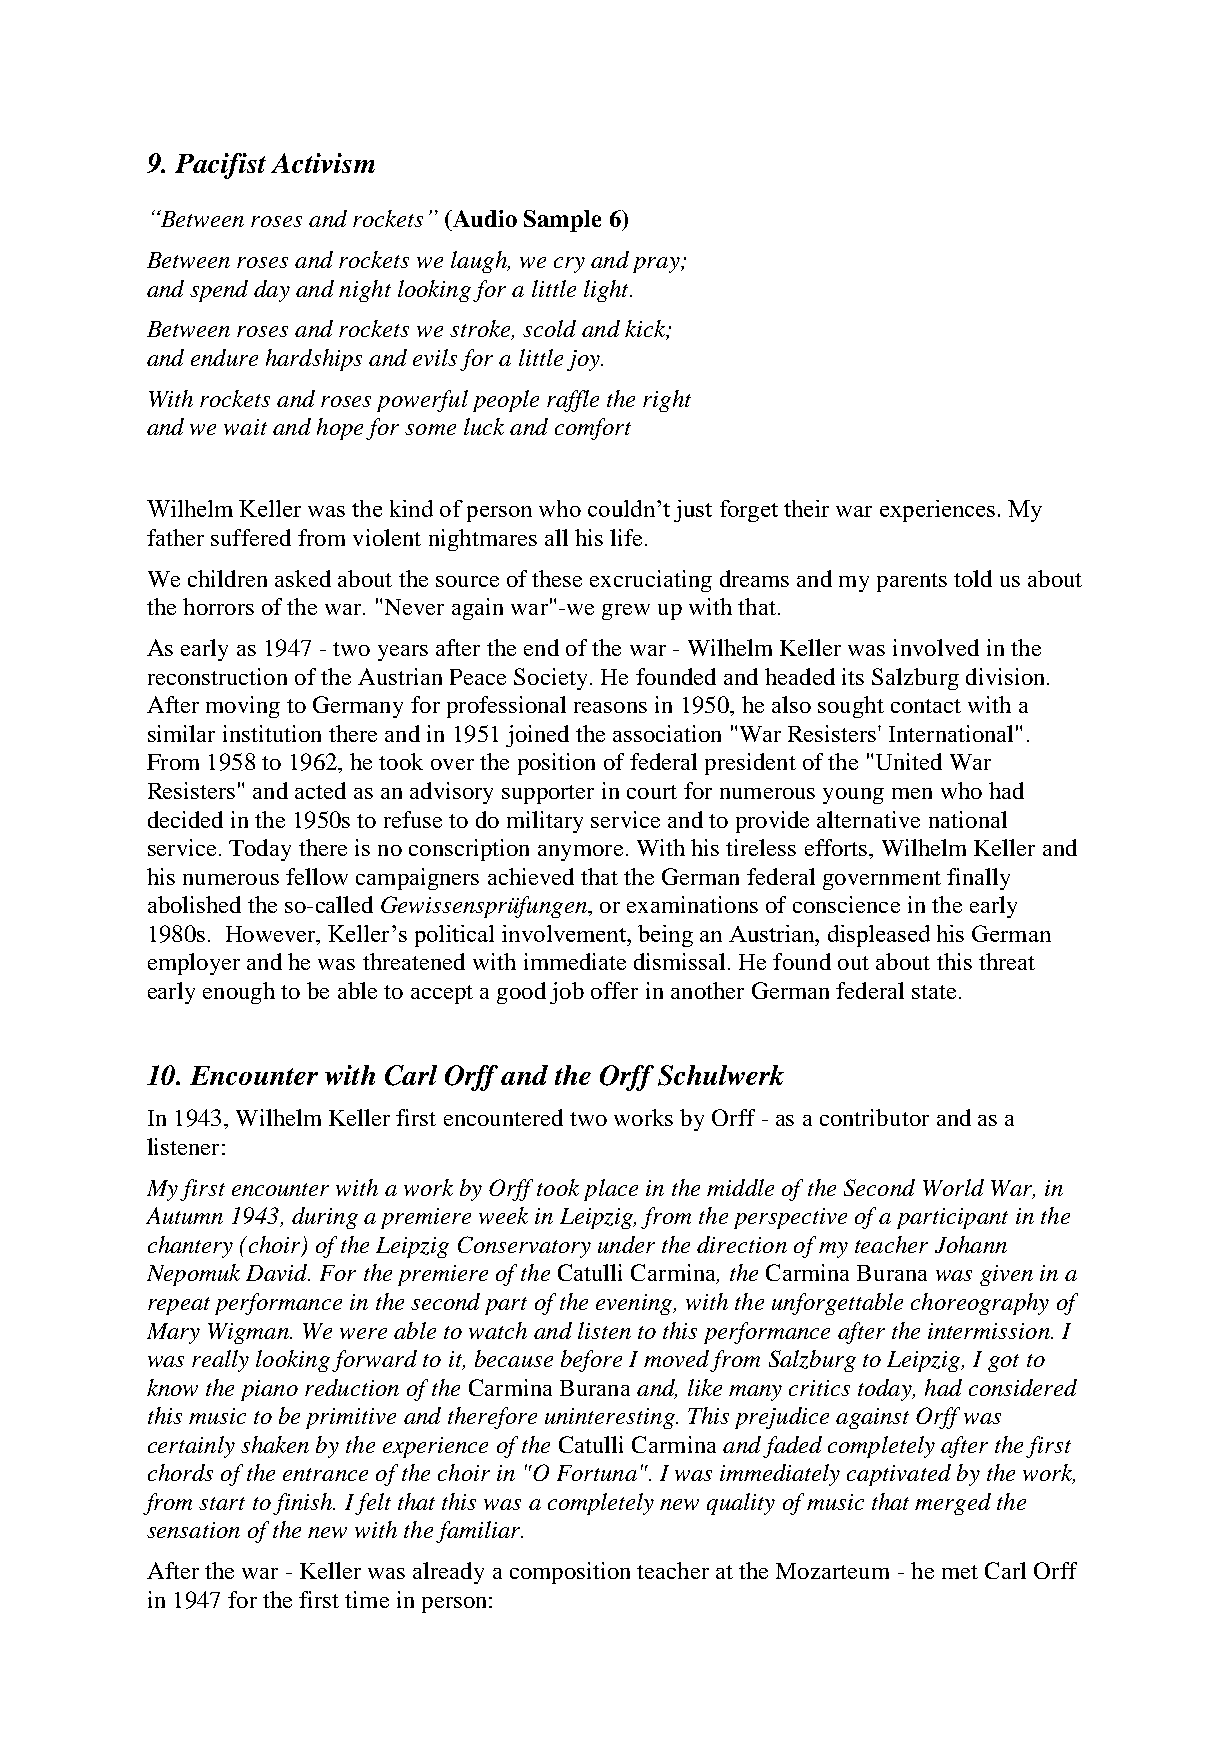 This page has width=1230, height=1741. I want to click on anymore, so click(580, 853).
